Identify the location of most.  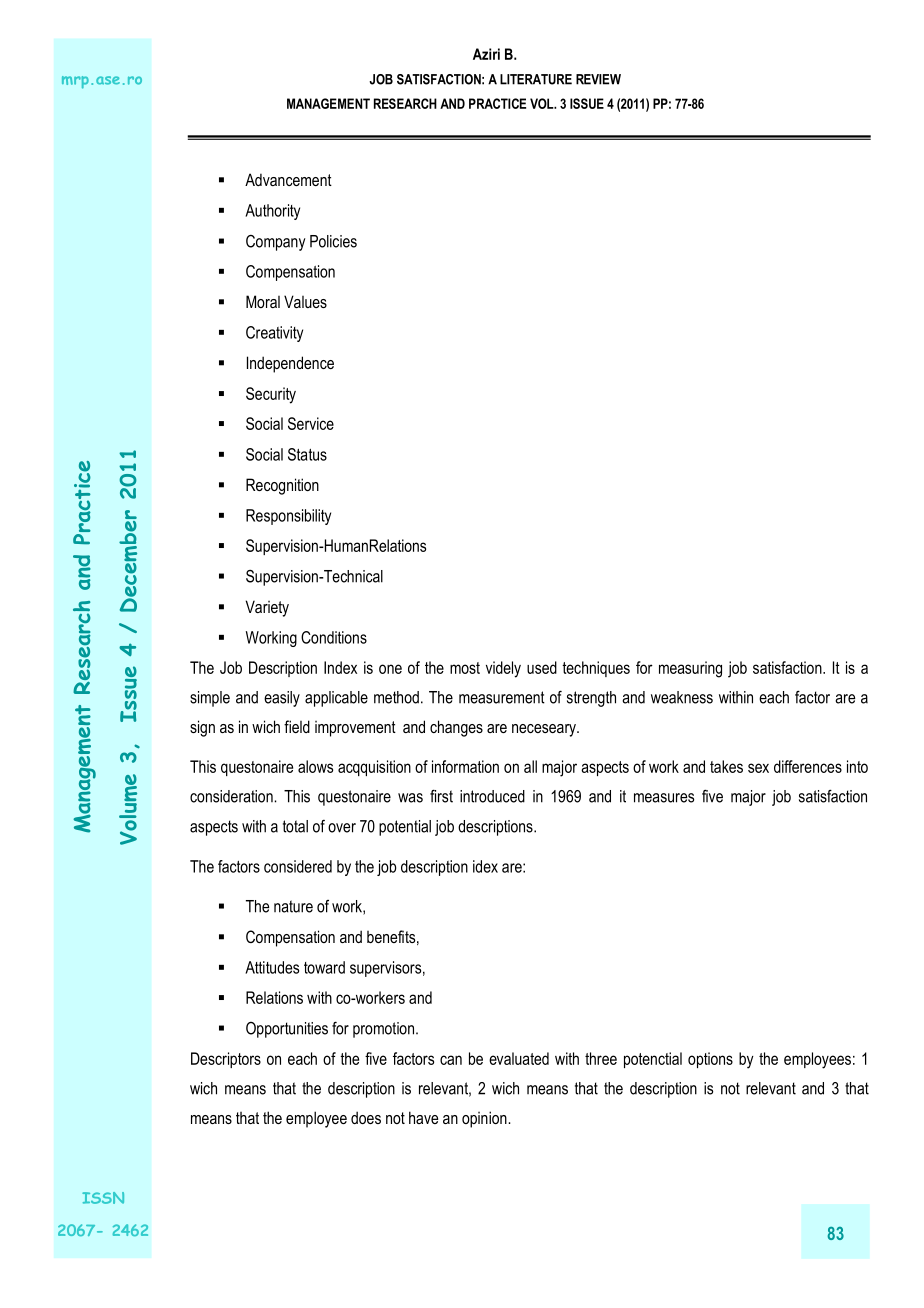
(465, 668).
